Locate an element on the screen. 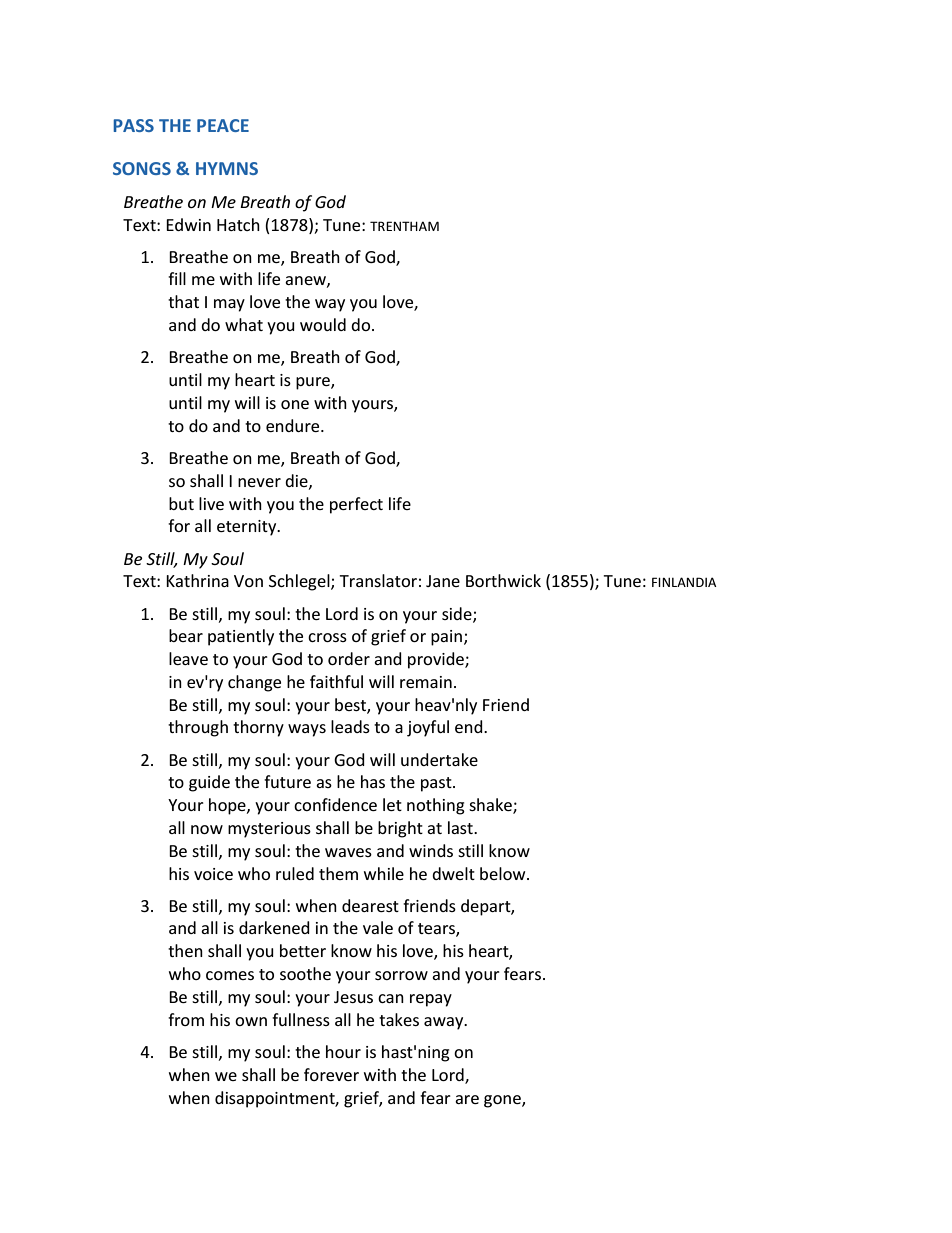  undertake is located at coordinates (439, 759).
